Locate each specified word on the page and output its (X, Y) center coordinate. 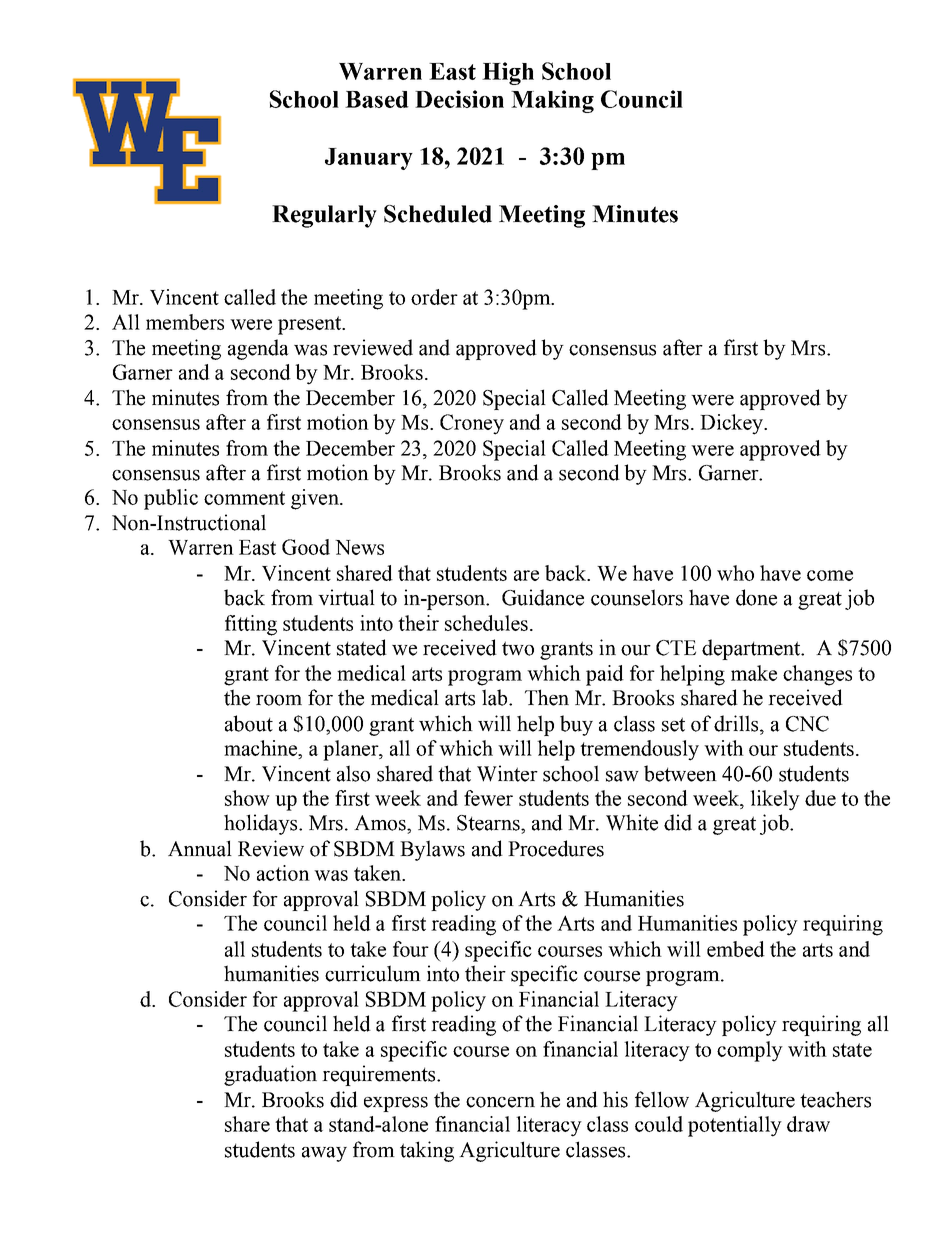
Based (377, 99)
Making (552, 101)
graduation (270, 1075)
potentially (735, 1126)
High (508, 73)
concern (500, 1102)
